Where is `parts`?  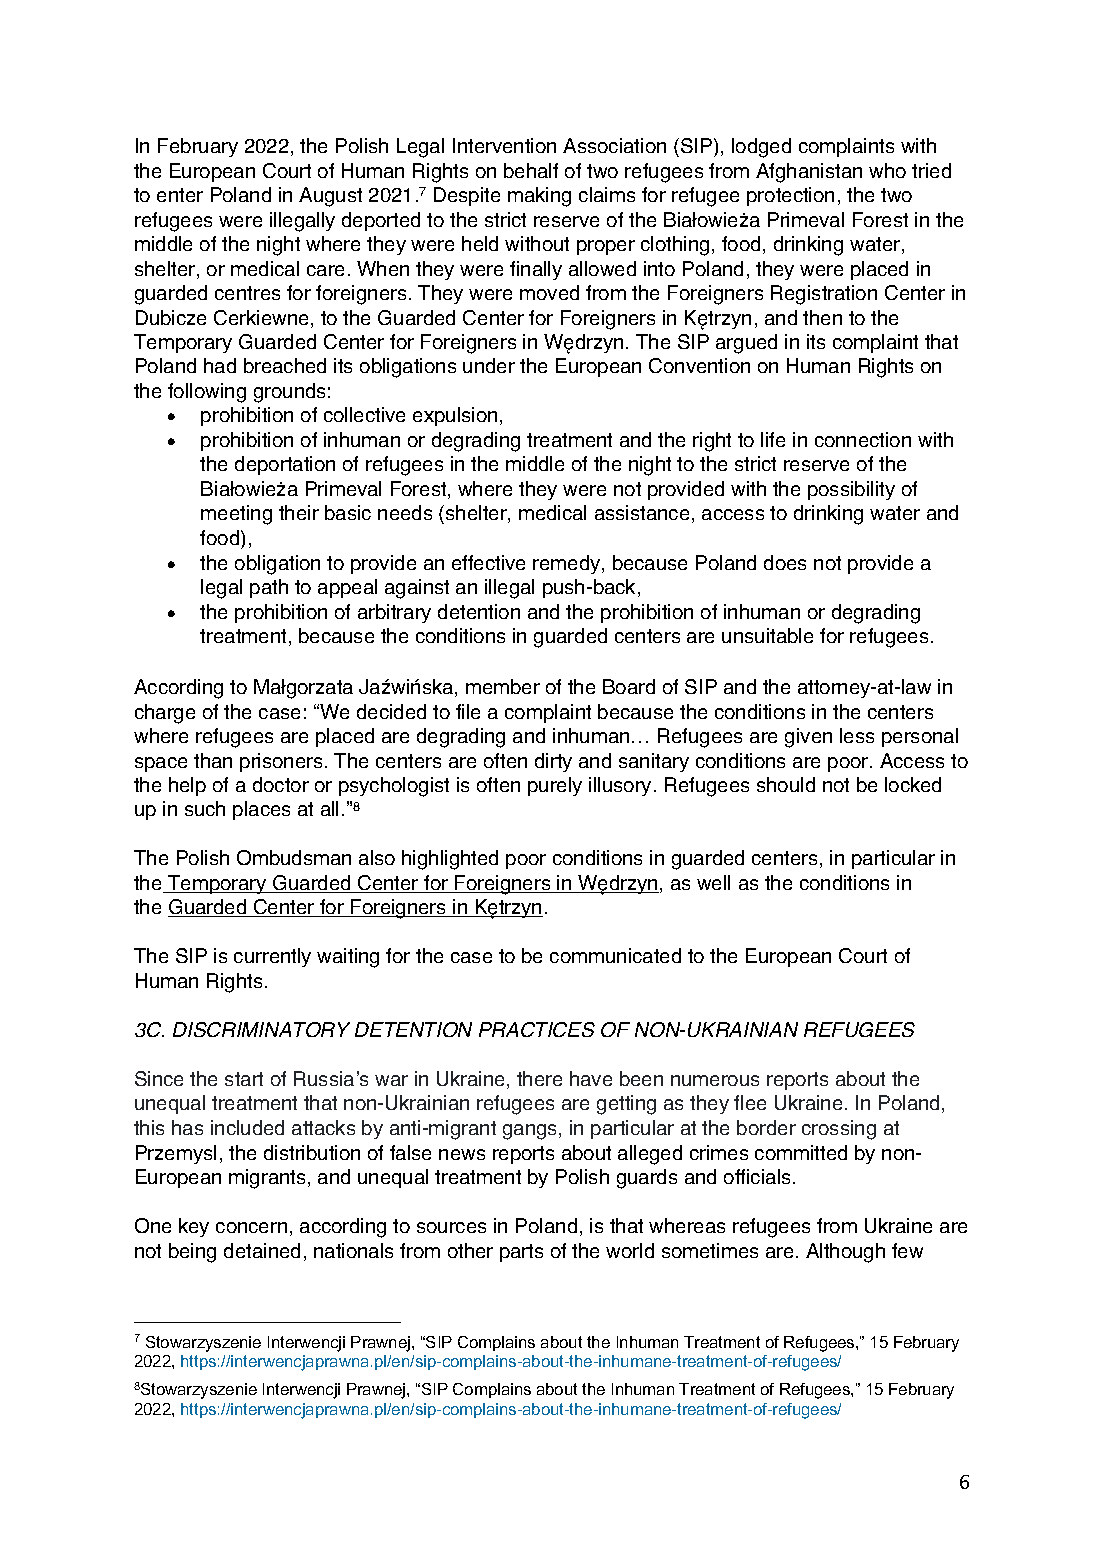 parts is located at coordinates (521, 1253).
